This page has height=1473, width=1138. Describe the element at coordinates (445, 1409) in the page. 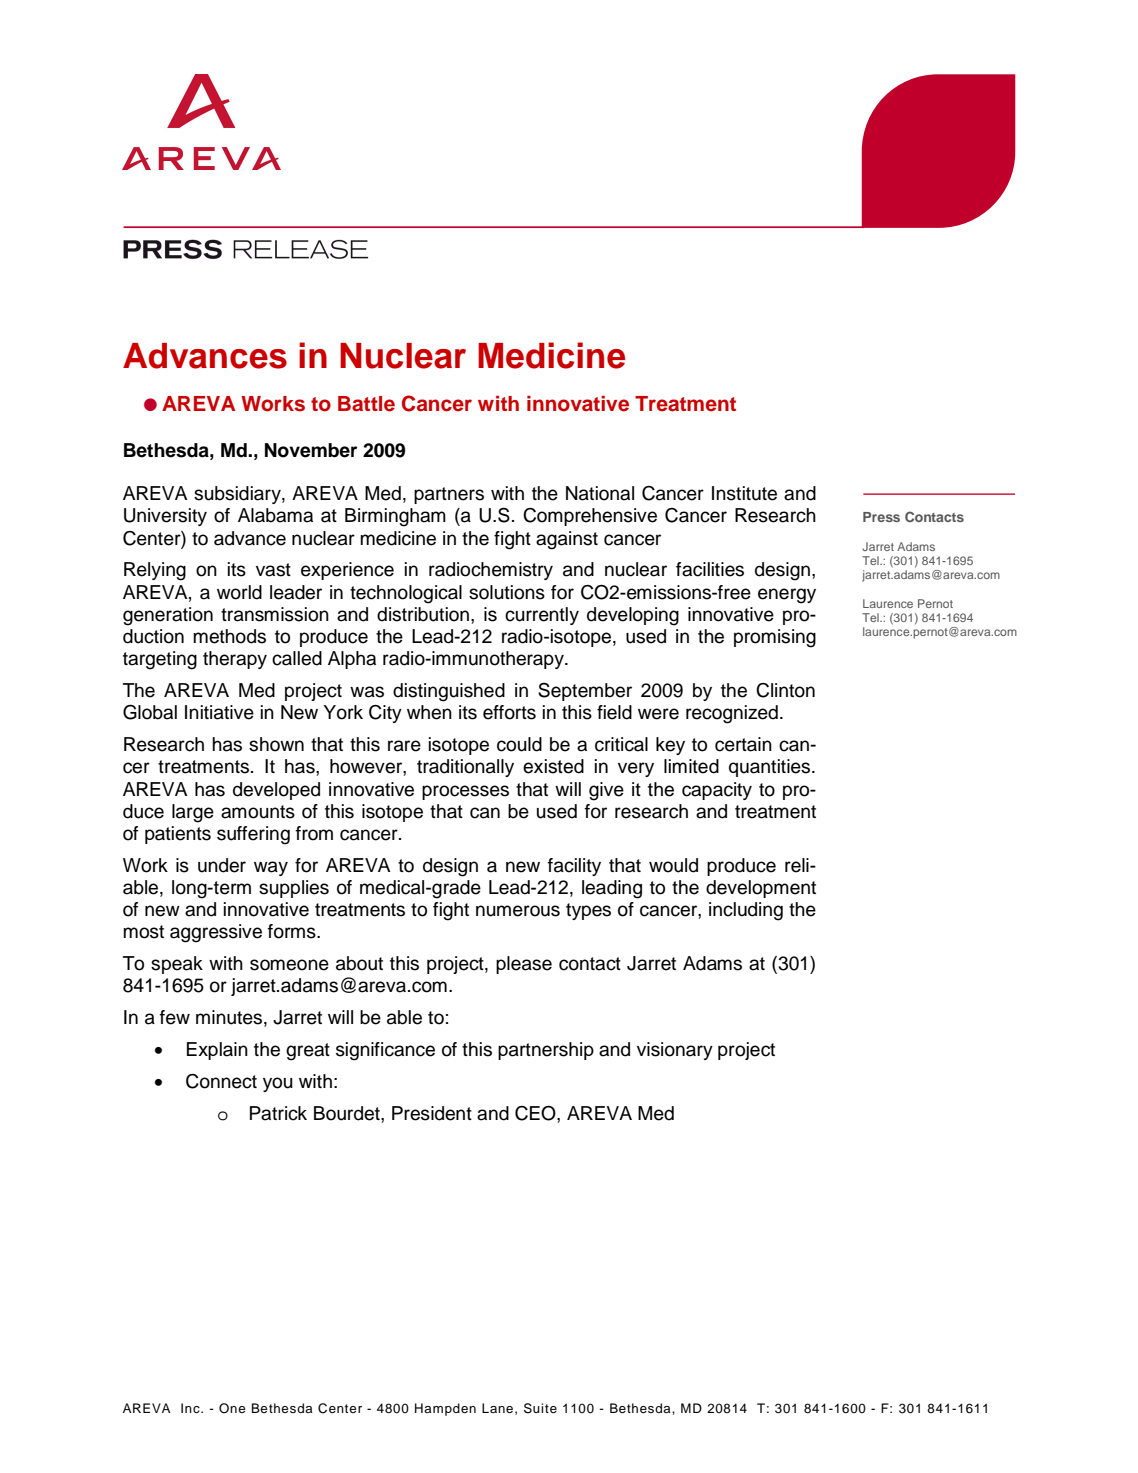

I see `Hampden` at that location.
